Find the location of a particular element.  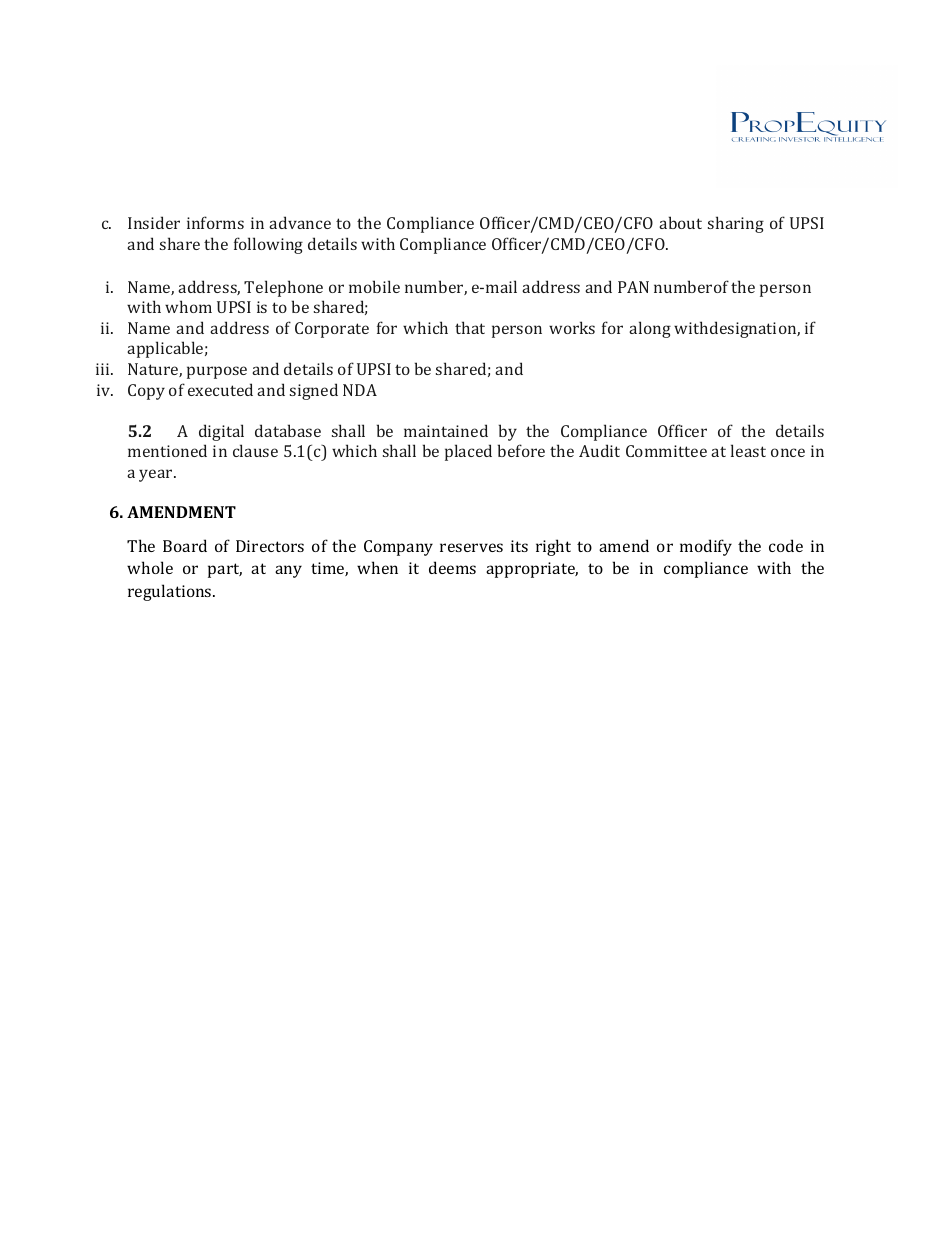

modify is located at coordinates (706, 547).
